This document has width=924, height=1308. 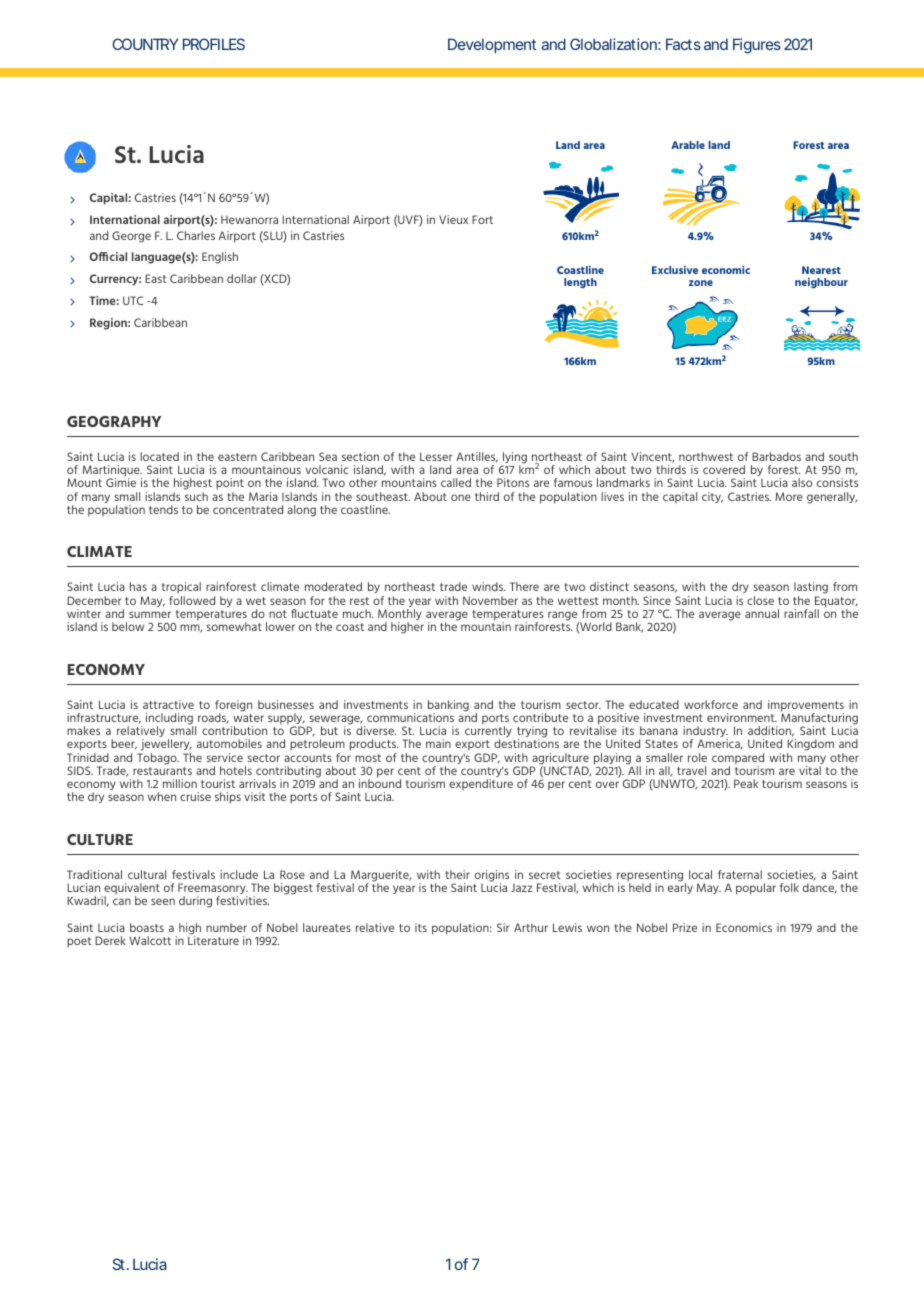 I want to click on jewellery, so click(x=165, y=746).
